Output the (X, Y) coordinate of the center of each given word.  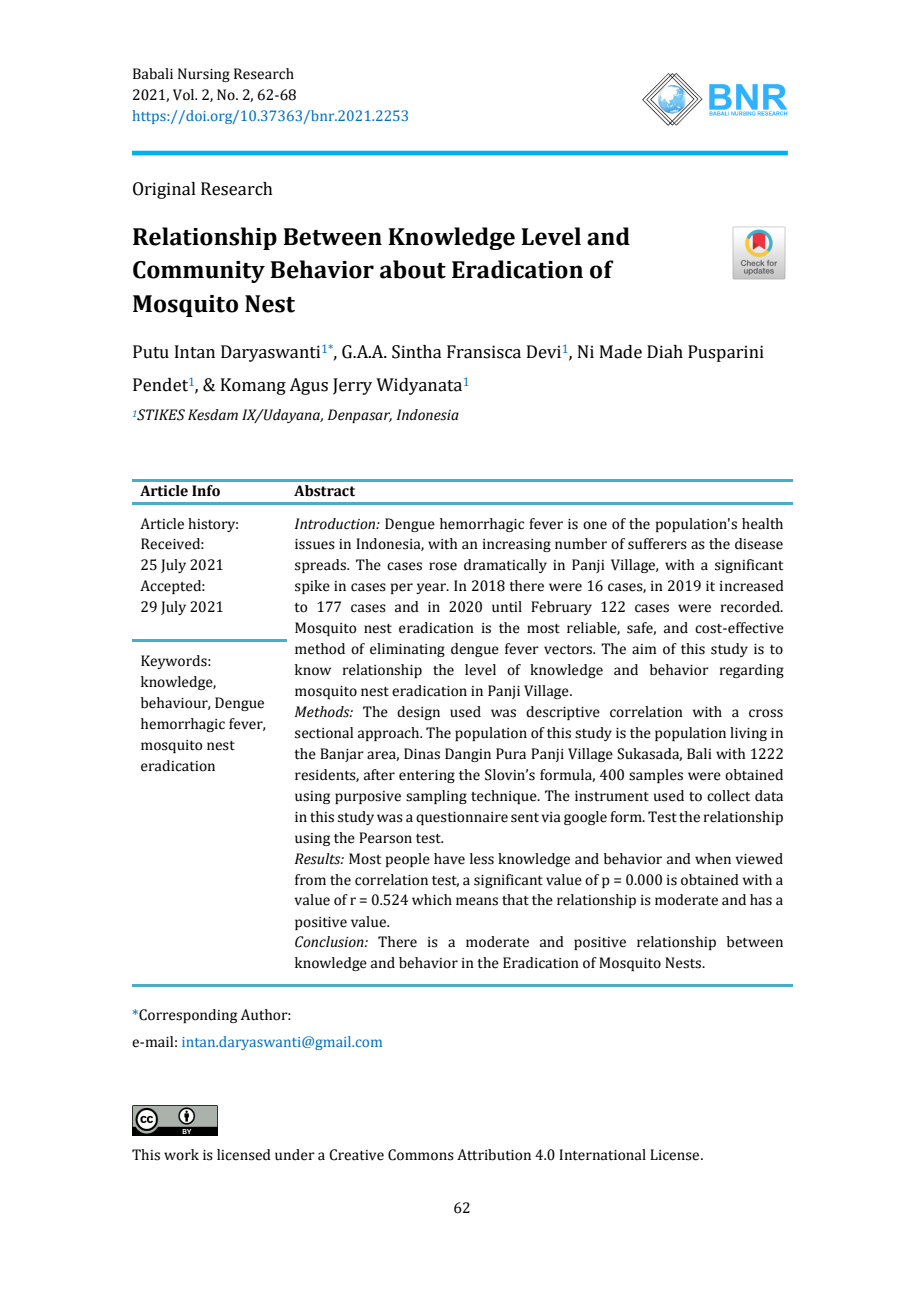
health (762, 524)
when (713, 859)
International (602, 1155)
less (482, 859)
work (181, 1155)
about (413, 269)
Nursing (204, 75)
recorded (751, 607)
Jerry (352, 386)
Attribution (494, 1155)
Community (199, 272)
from (310, 880)
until (507, 607)
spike (312, 587)
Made (621, 352)
